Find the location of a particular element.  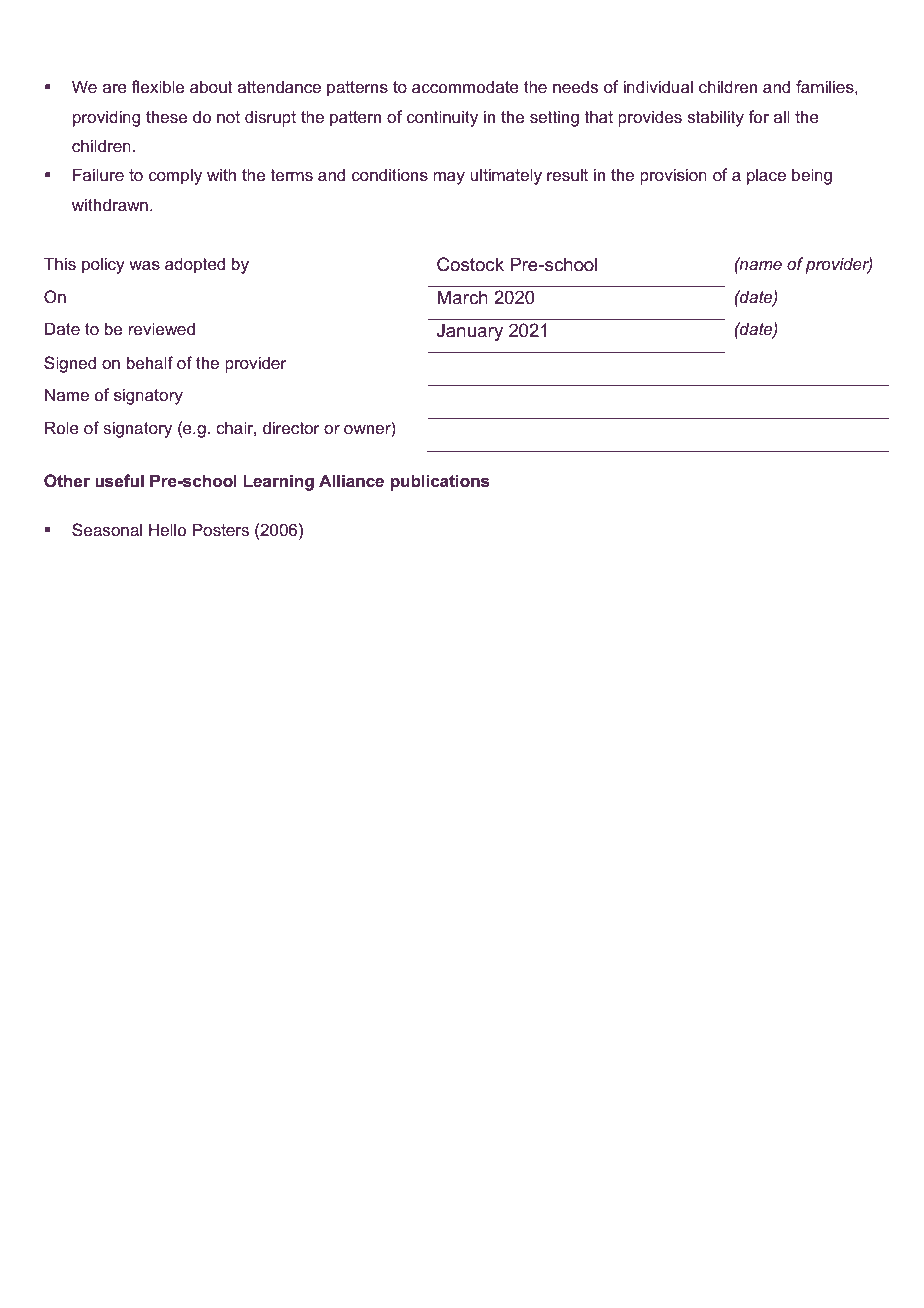

Role is located at coordinates (62, 427).
